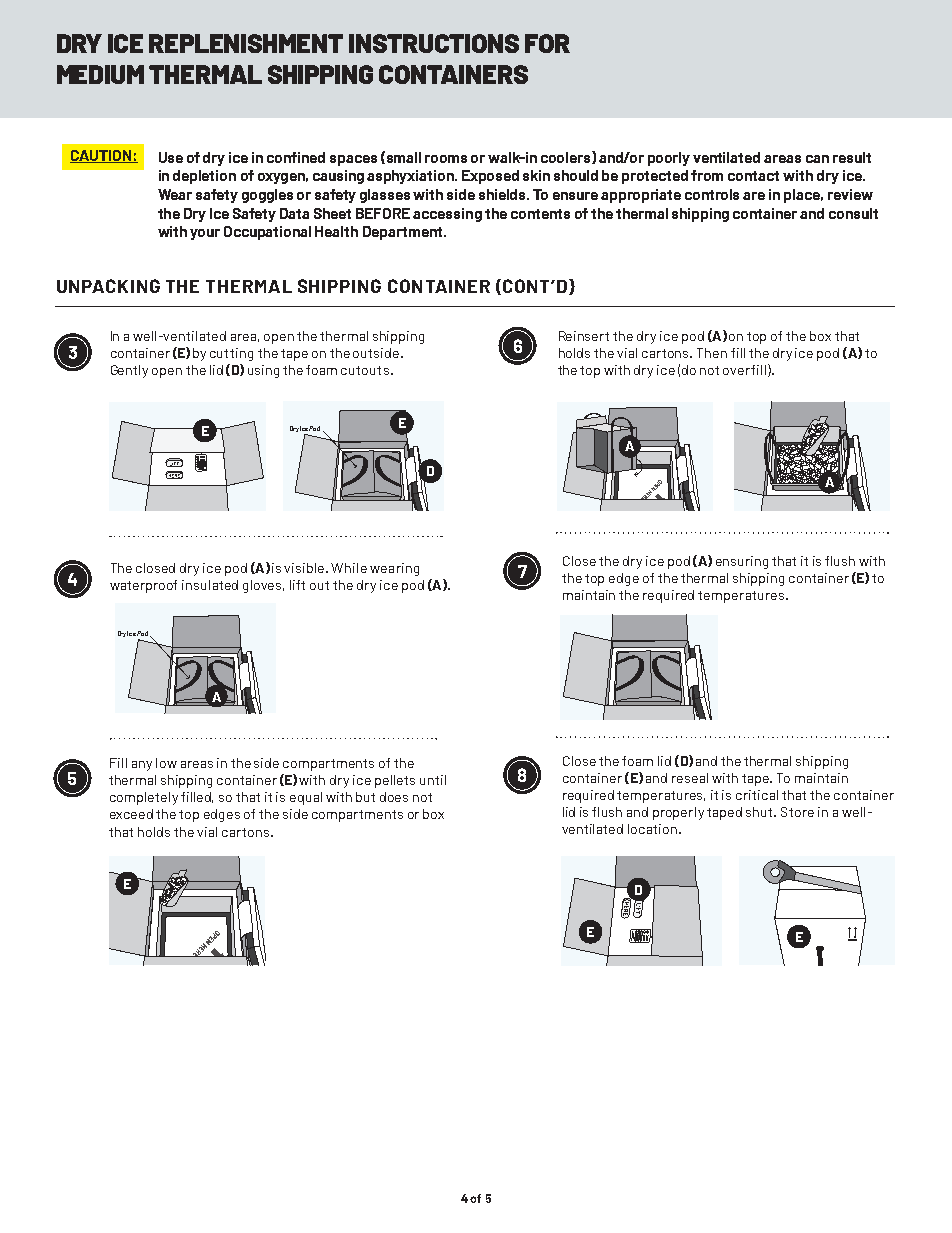 The width and height of the screenshot is (952, 1233). What do you see at coordinates (205, 234) in the screenshot?
I see `your` at bounding box center [205, 234].
